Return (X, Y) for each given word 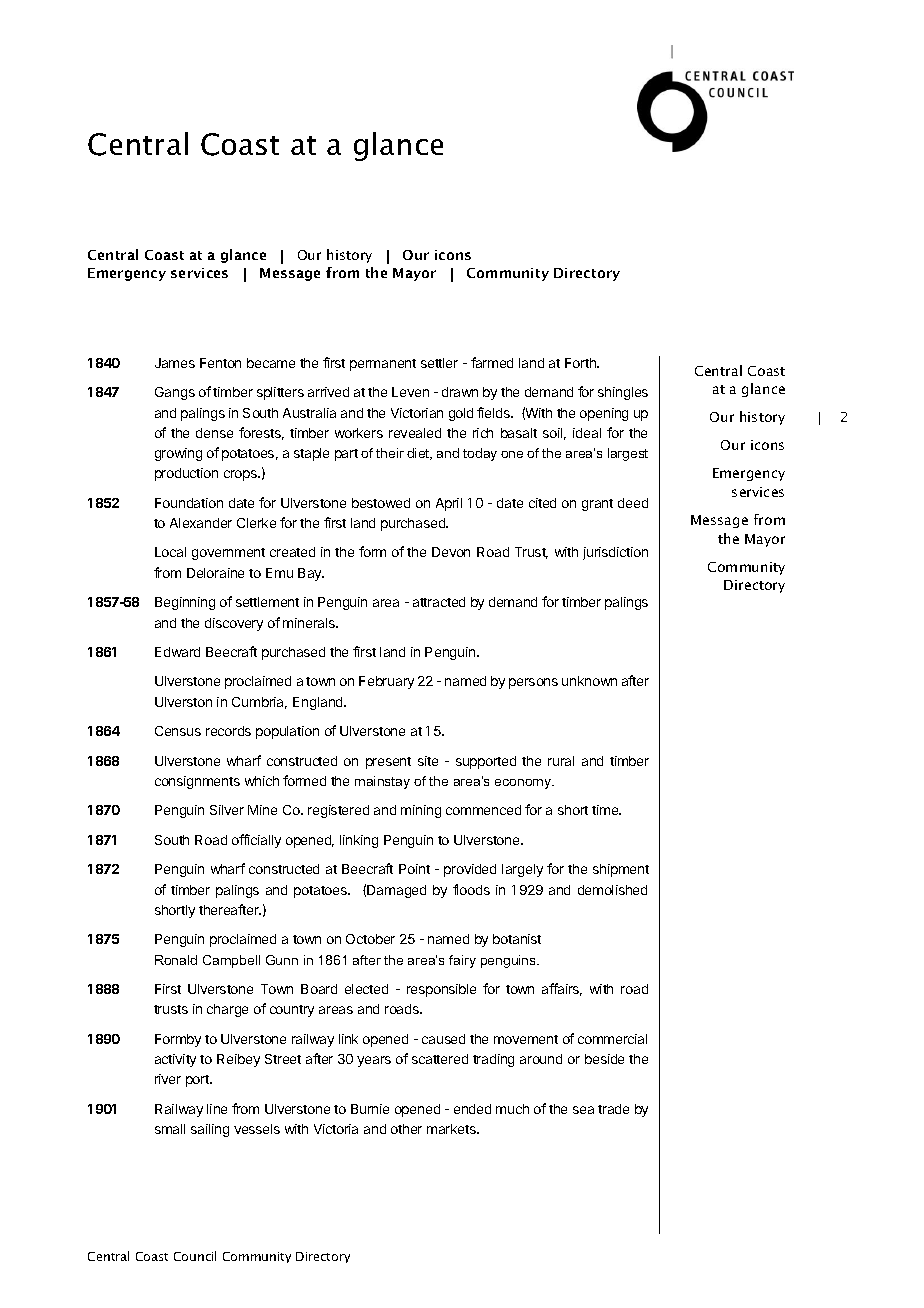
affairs (562, 989)
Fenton (220, 363)
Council (195, 1256)
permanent (383, 365)
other (406, 1129)
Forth (581, 363)
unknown (589, 681)
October (370, 939)
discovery (234, 624)
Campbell (231, 961)
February (386, 682)
